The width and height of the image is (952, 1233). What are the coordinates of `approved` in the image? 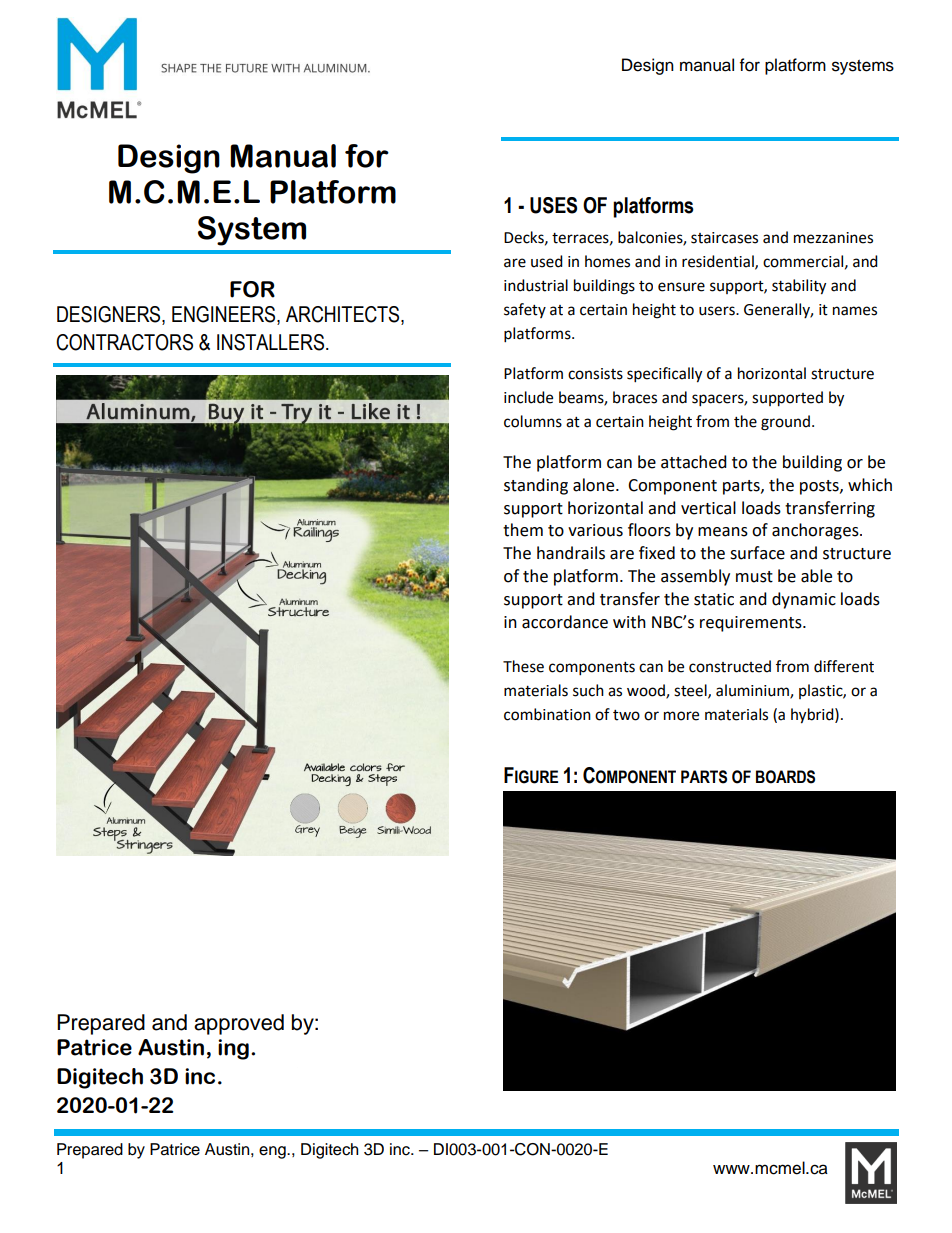 It's located at (239, 1024).
